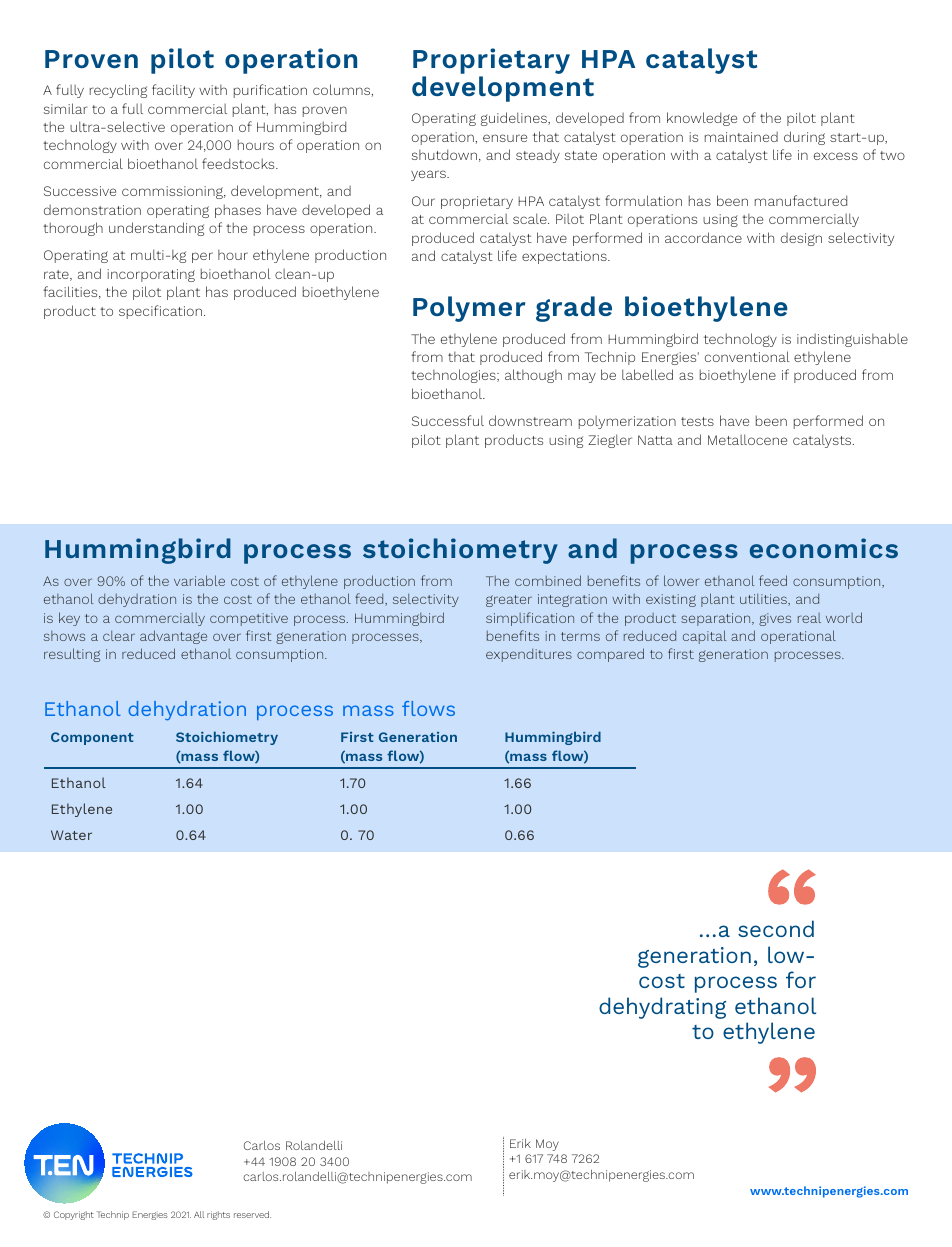 The width and height of the image is (952, 1247). Describe the element at coordinates (505, 138) in the image. I see `ensure` at that location.
